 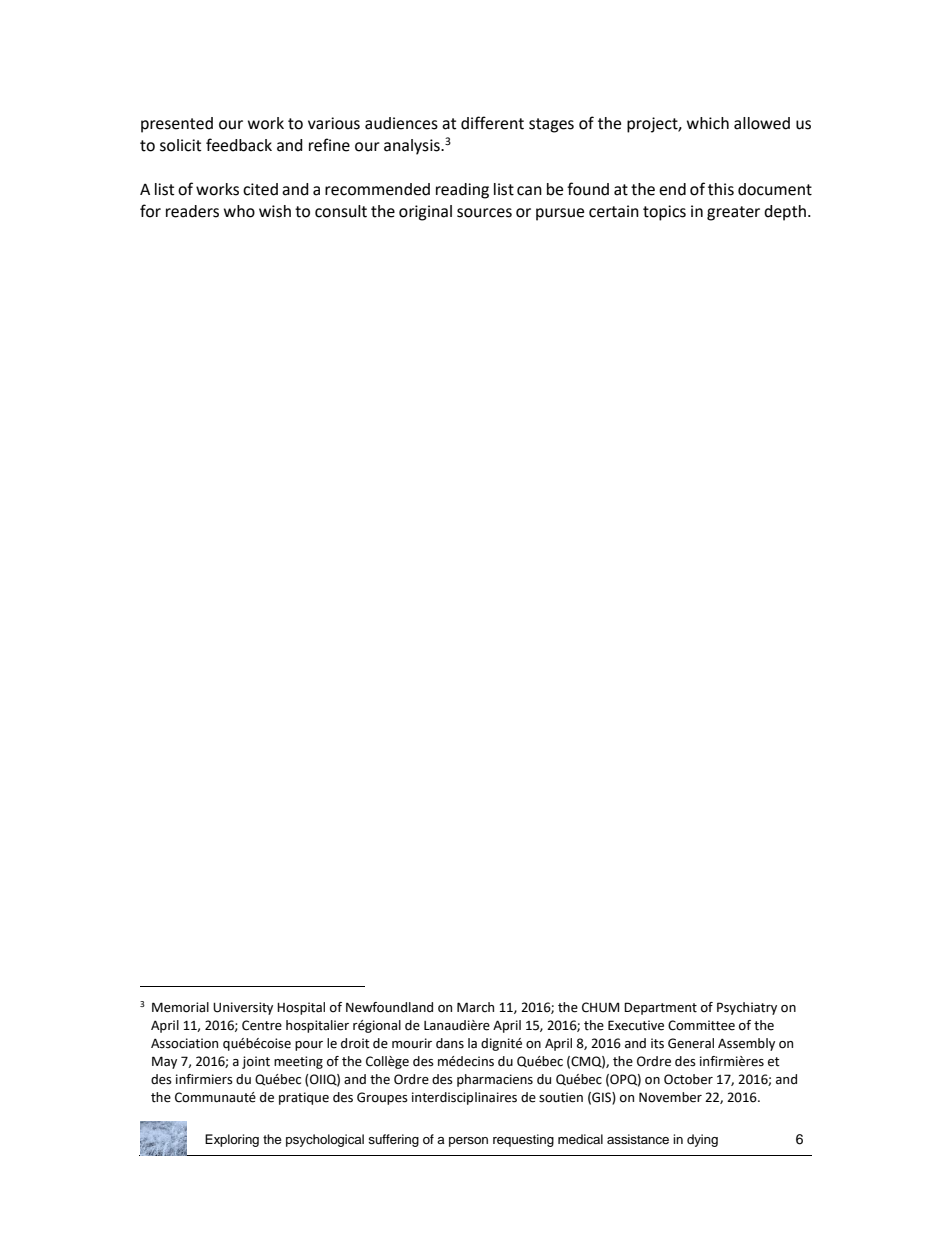 What do you see at coordinates (475, 1007) in the image?
I see `March` at bounding box center [475, 1007].
